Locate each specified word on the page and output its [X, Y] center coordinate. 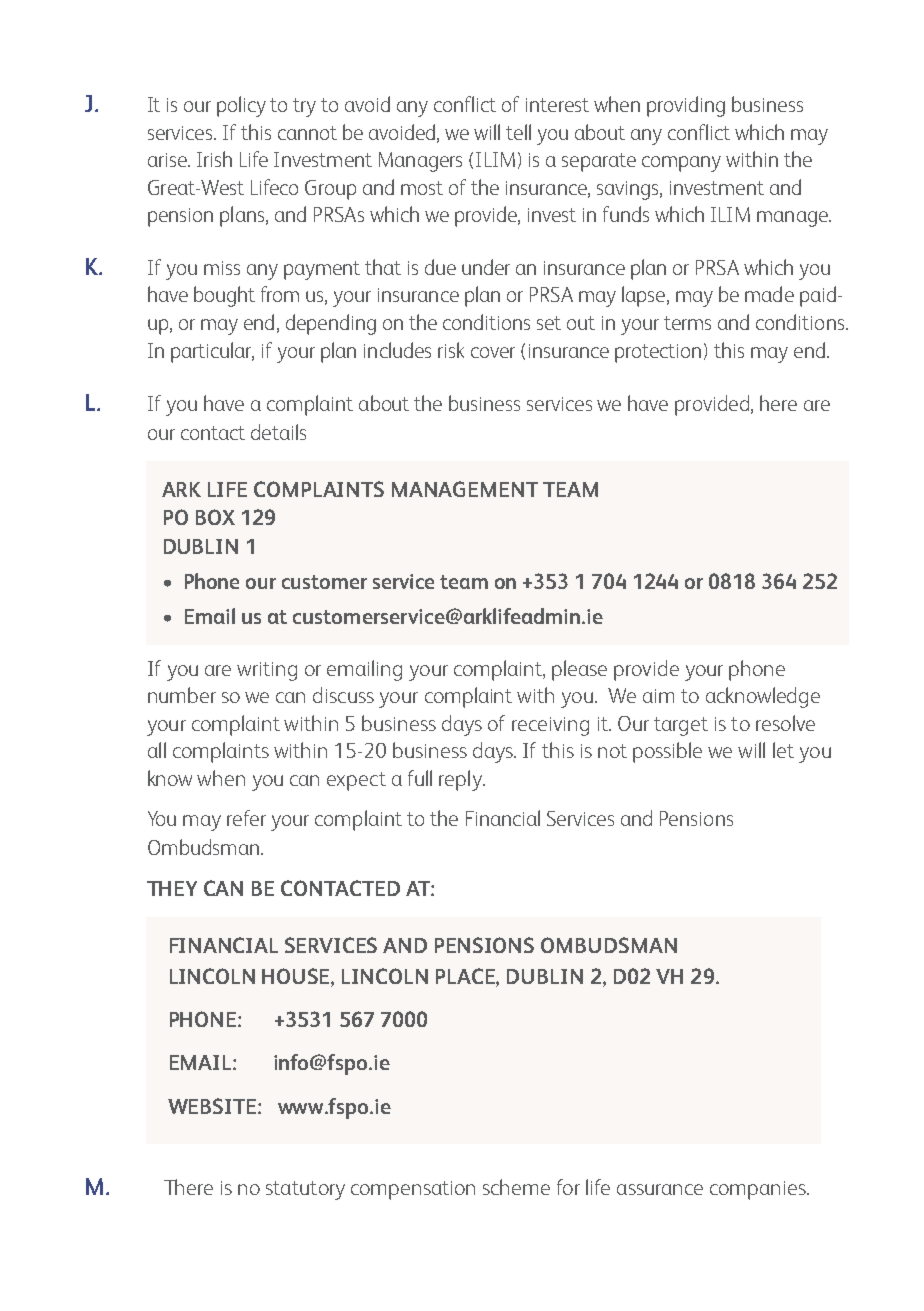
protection [658, 353]
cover [493, 352]
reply [461, 780]
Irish [214, 159]
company [681, 164]
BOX [215, 517]
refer [246, 818]
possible [667, 752]
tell [518, 132]
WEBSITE [213, 1106]
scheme [516, 1187]
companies [759, 1190]
